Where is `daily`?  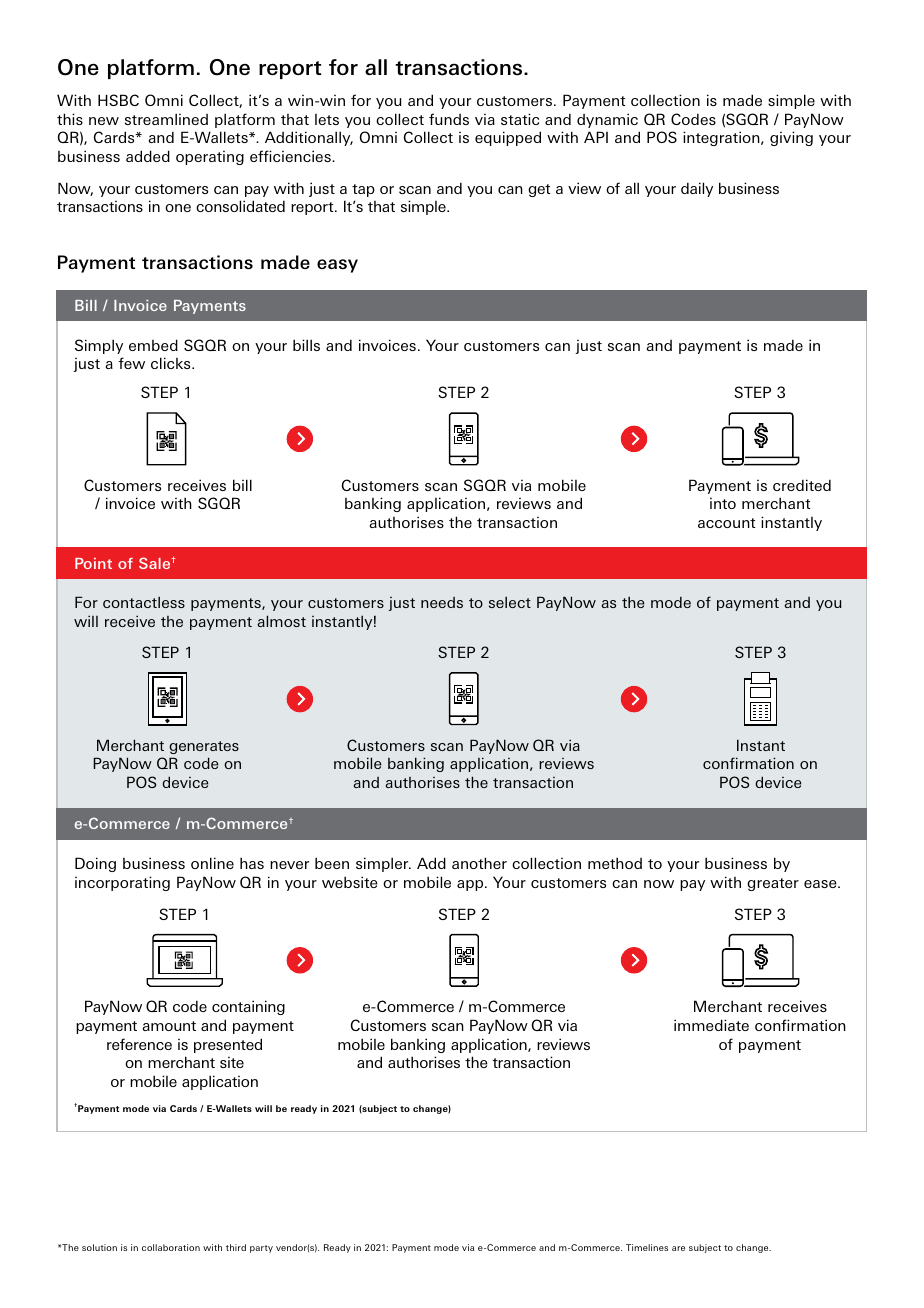 daily is located at coordinates (697, 189).
